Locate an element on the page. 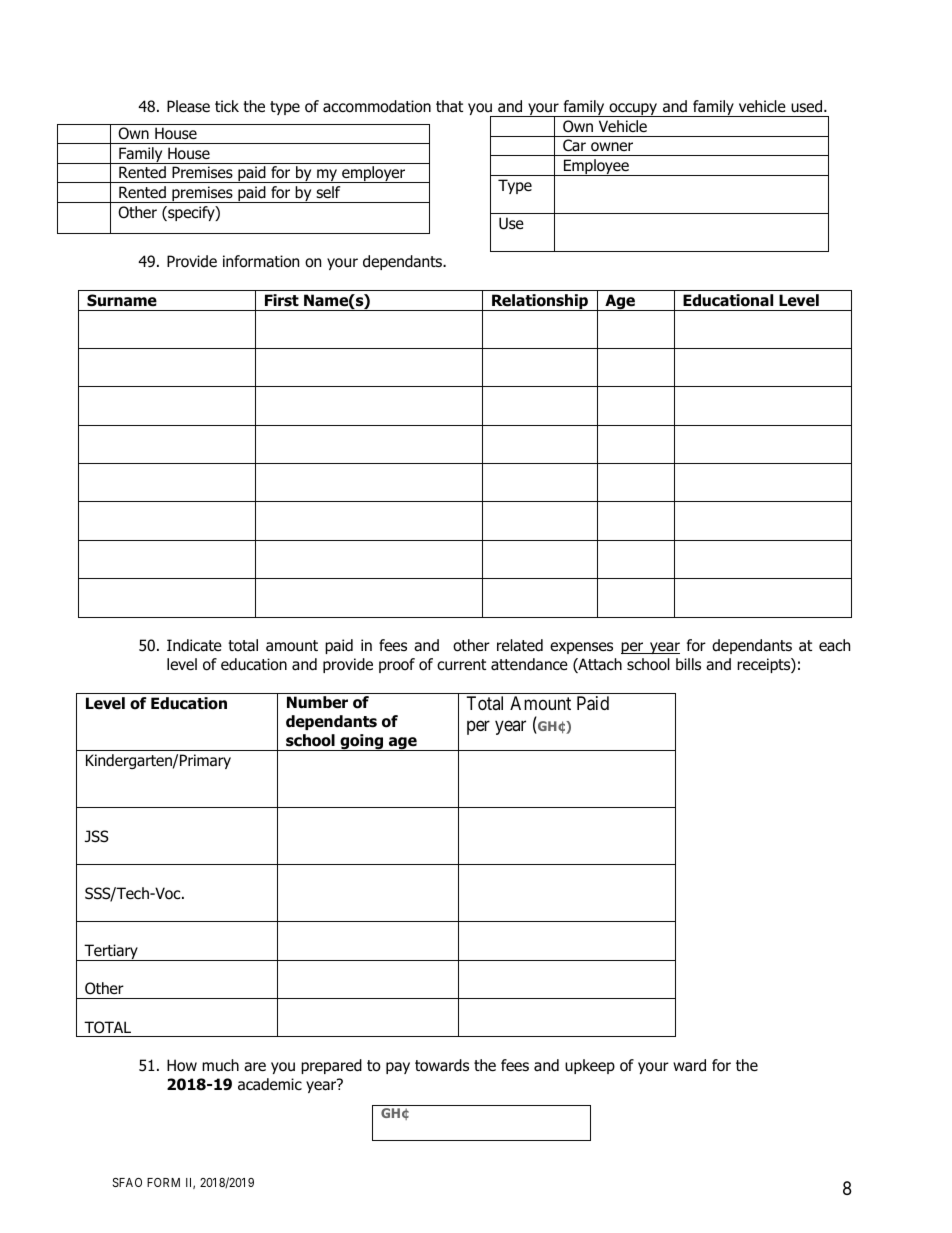  How is located at coordinates (182, 1065).
